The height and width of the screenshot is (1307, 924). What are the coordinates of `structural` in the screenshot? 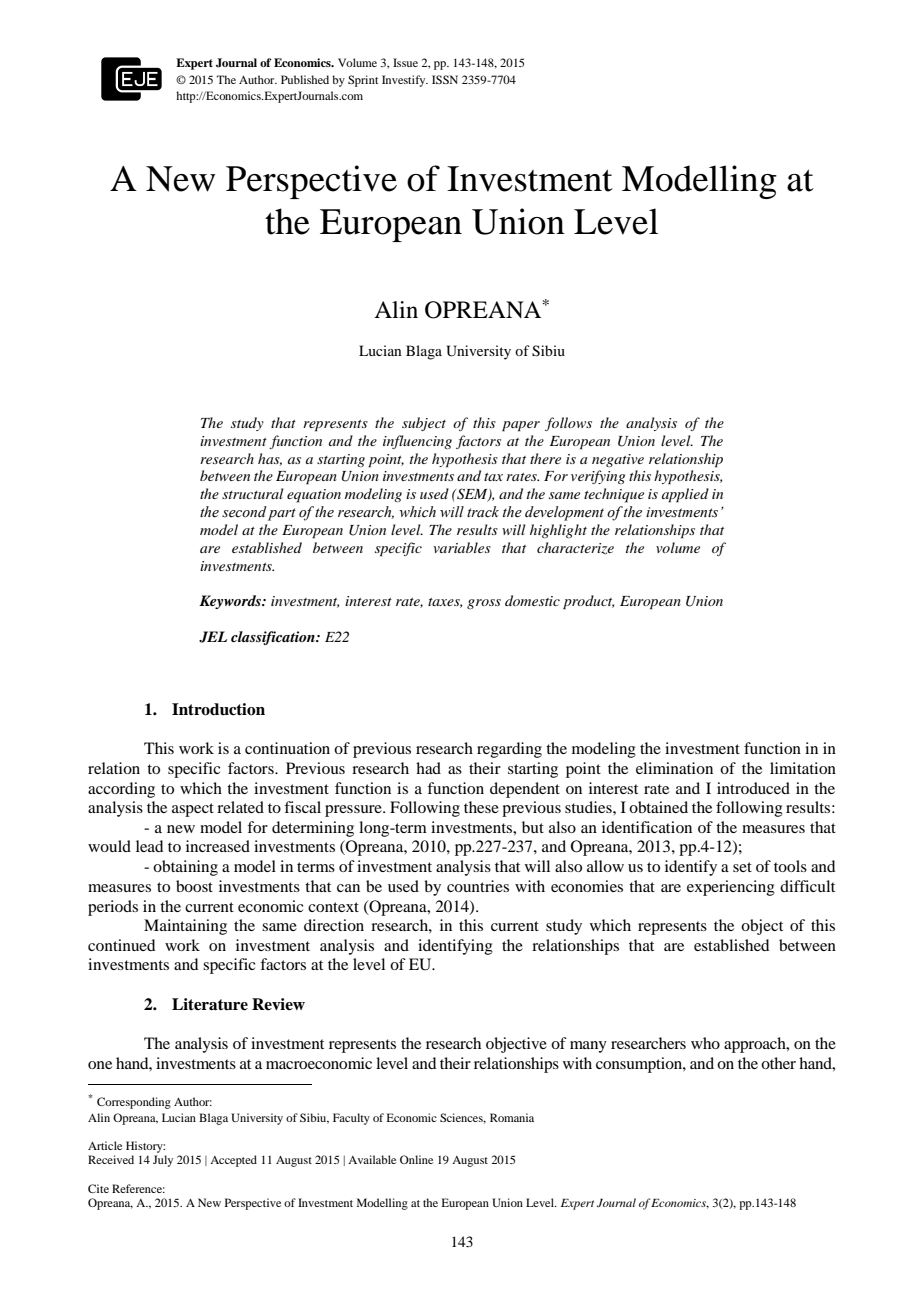 It's located at (252, 493).
